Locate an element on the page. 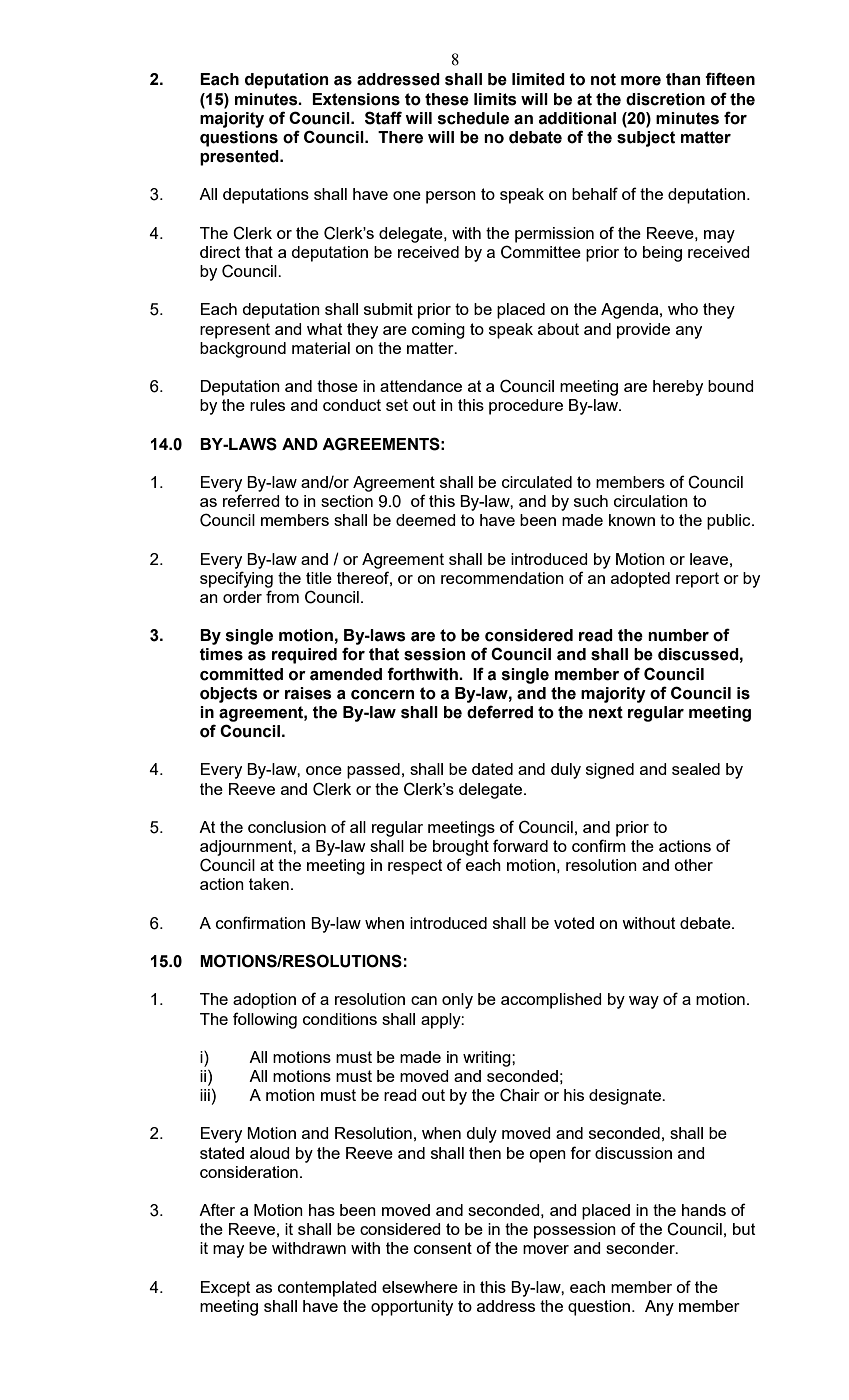 This page has width=849, height=1400. schedule is located at coordinates (473, 118).
